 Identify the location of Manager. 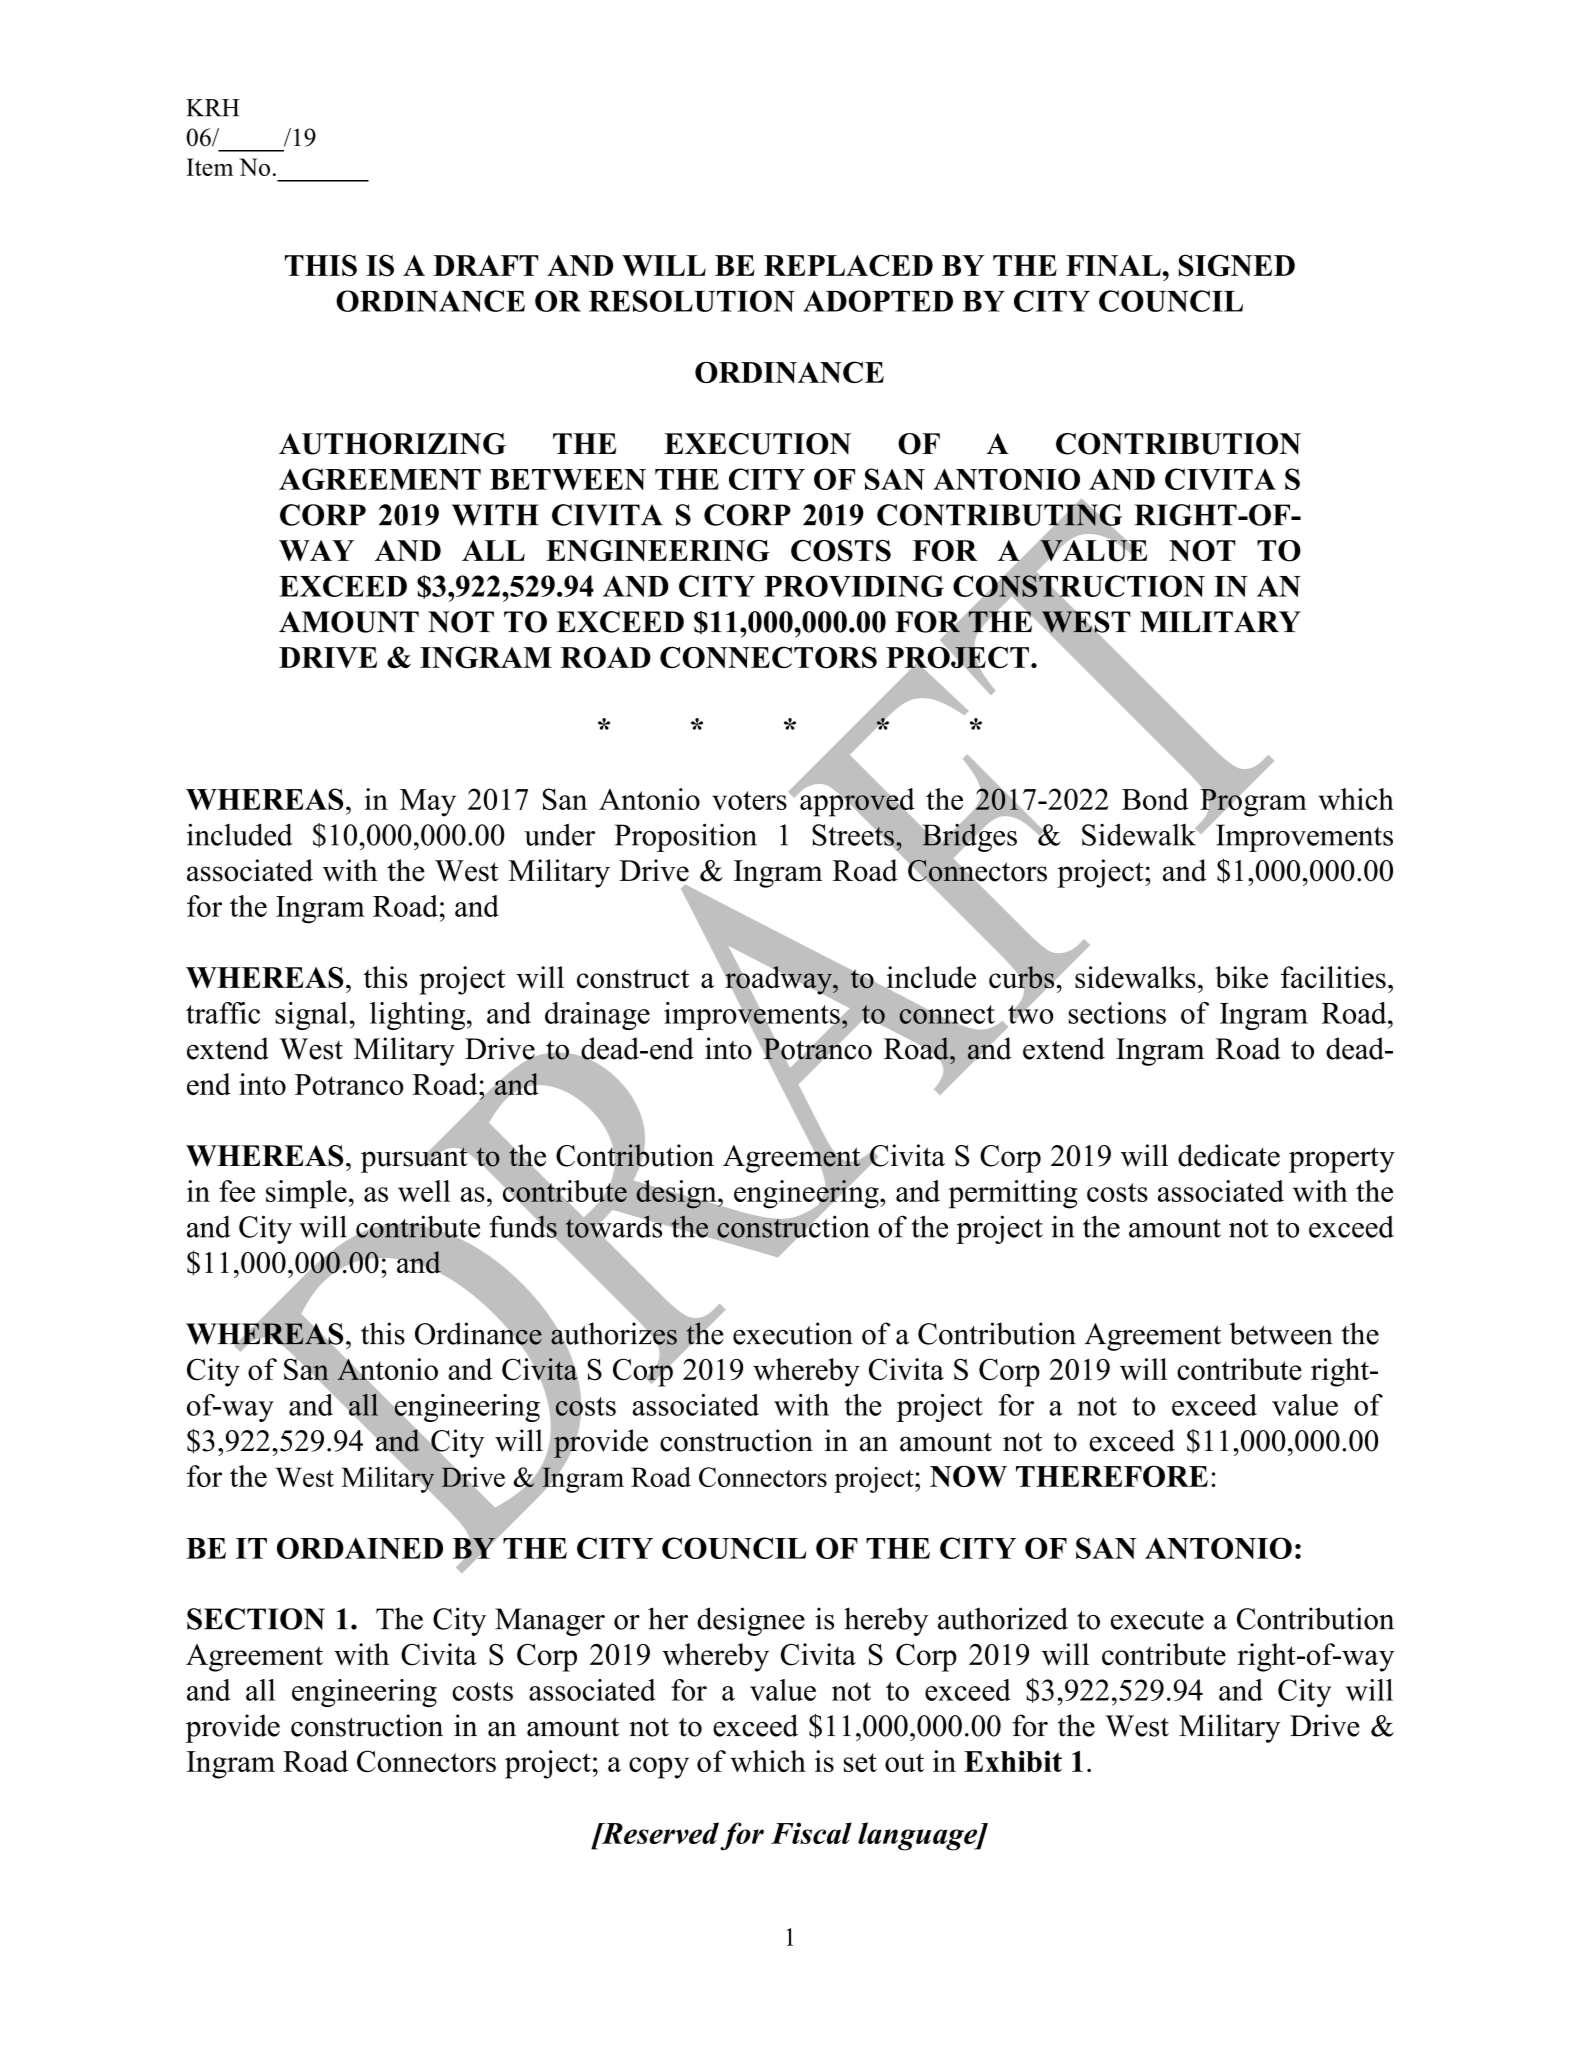
(550, 1622).
